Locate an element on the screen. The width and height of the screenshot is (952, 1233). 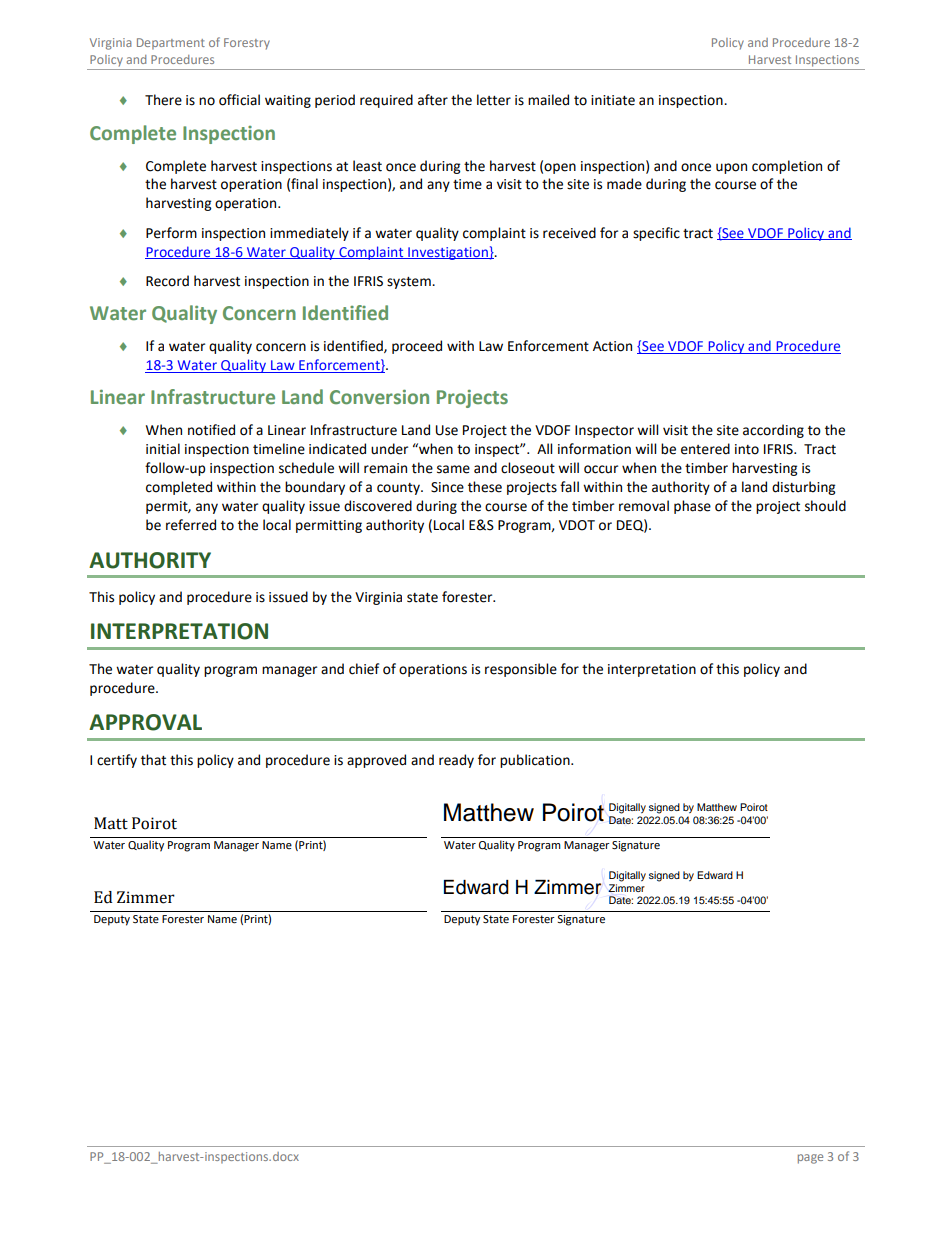
publication is located at coordinates (536, 761).
